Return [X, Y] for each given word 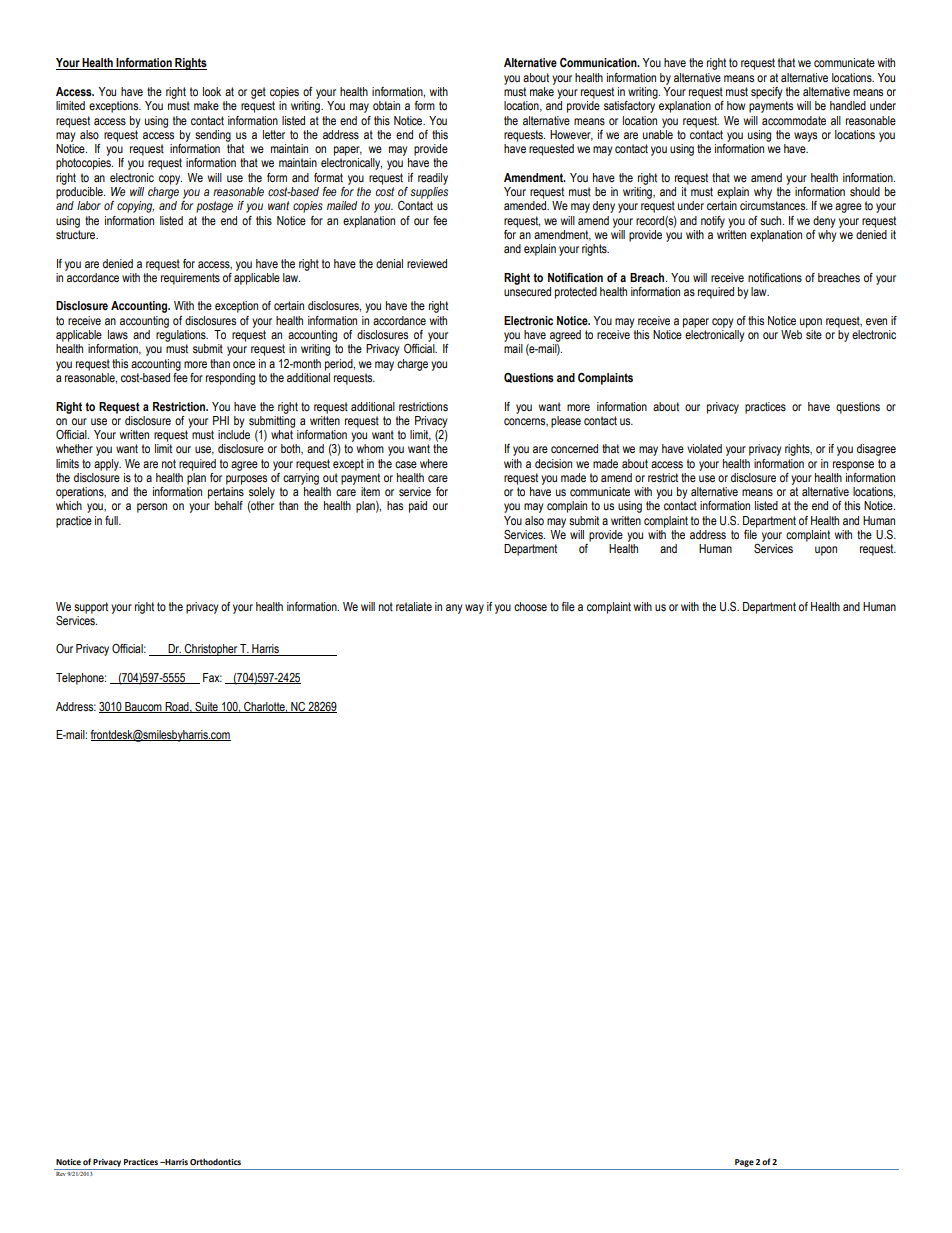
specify [767, 93]
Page [744, 1163]
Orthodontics [215, 1161]
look [212, 91]
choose [530, 606]
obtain [386, 105]
